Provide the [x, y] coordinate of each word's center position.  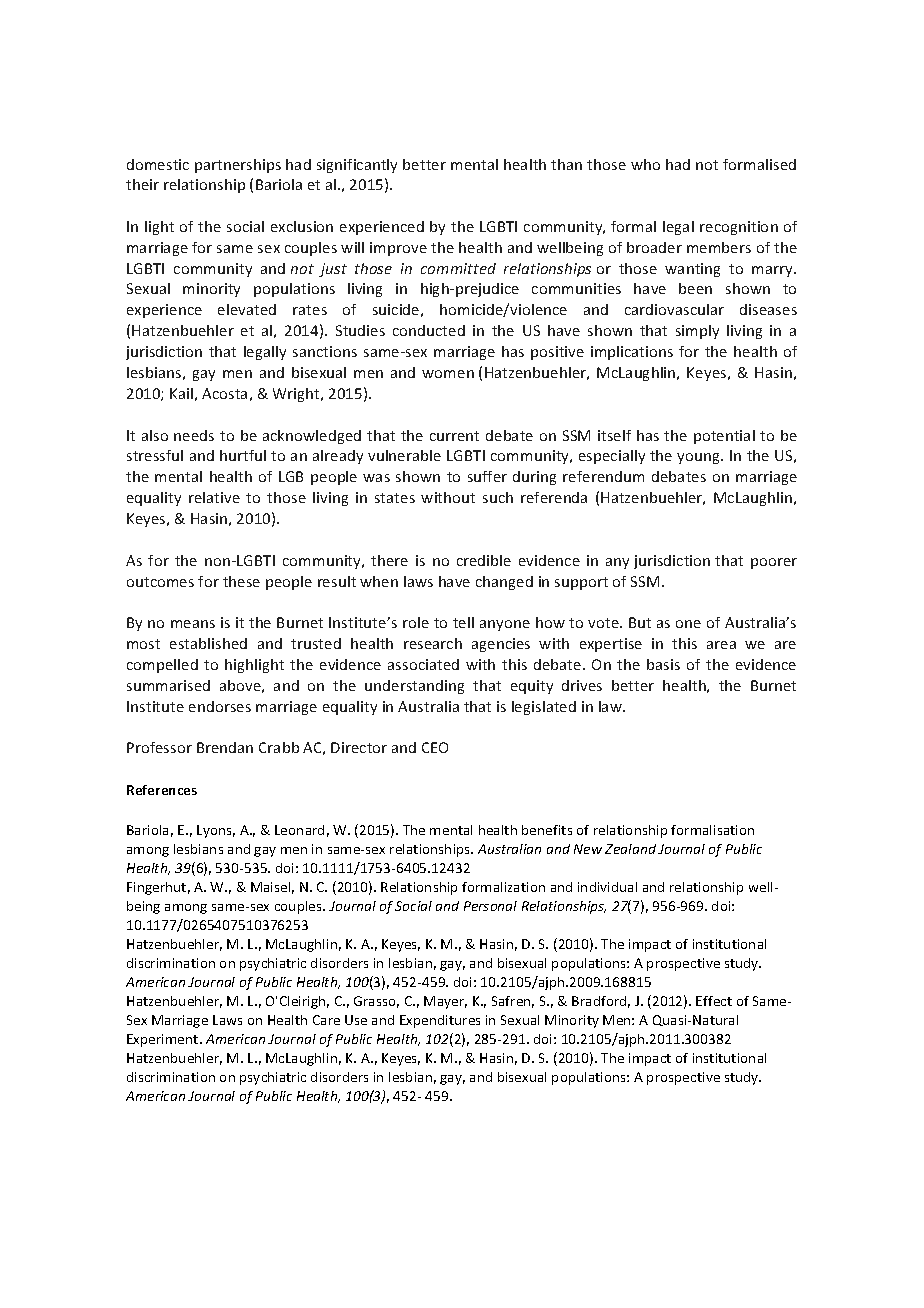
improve [398, 249]
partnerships [238, 166]
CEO [435, 747]
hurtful [243, 455]
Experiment [164, 1040]
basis [663, 664]
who [645, 164]
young [699, 458]
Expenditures [440, 1021]
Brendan [225, 747]
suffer [487, 476]
